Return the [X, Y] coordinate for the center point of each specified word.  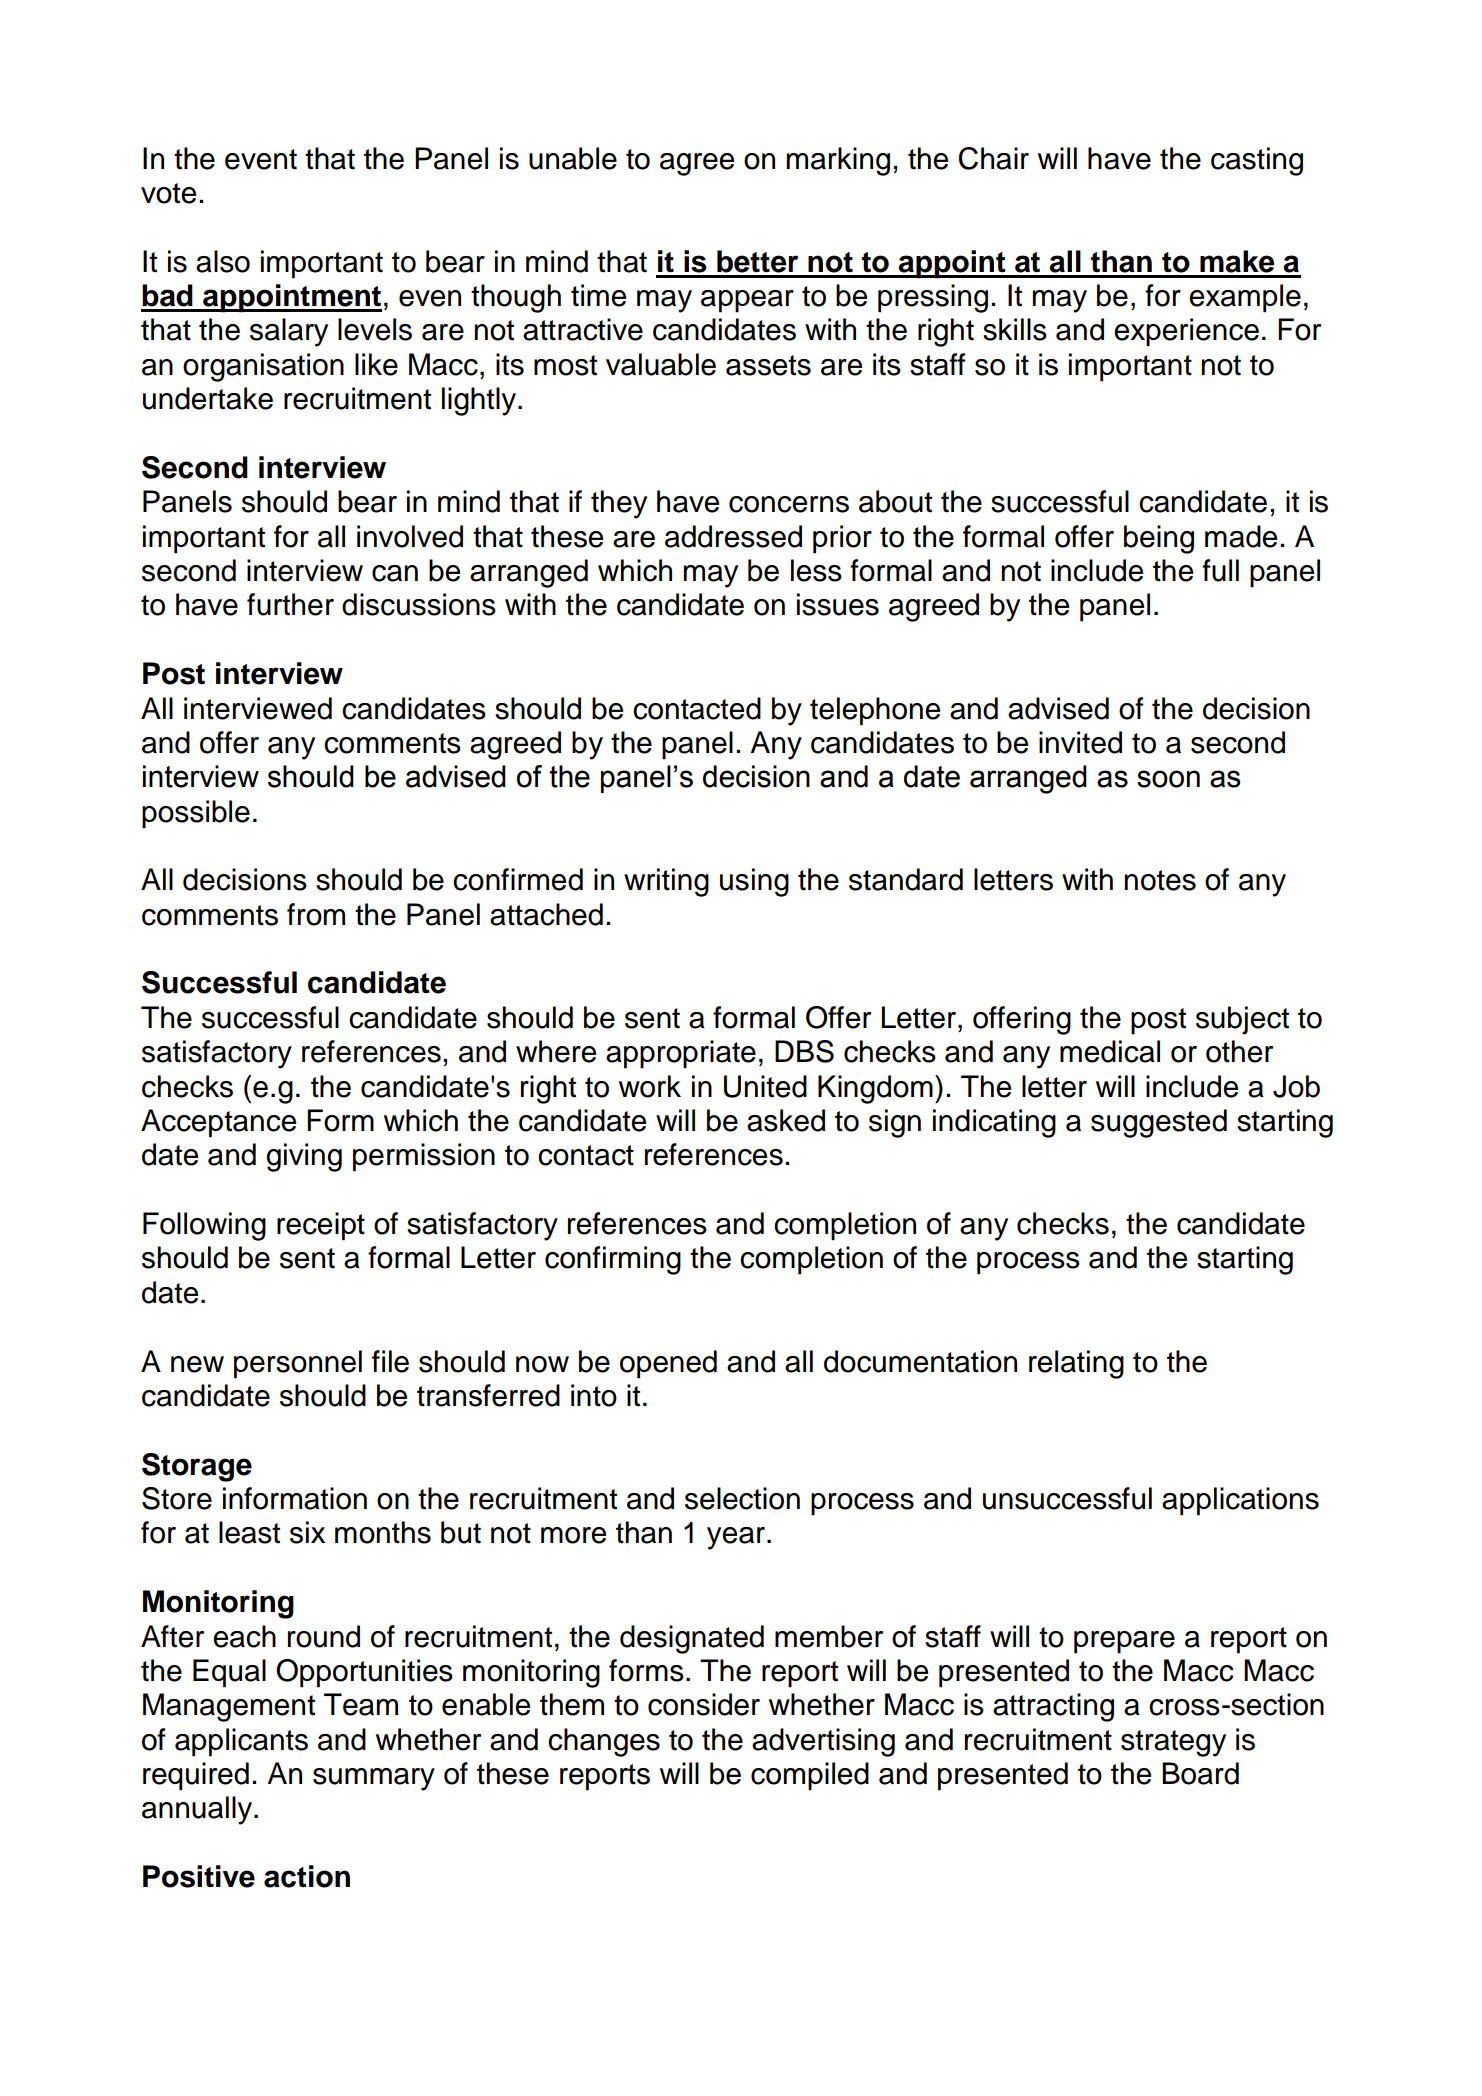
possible [196, 814]
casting [1257, 161]
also [223, 261]
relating [1076, 1364]
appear [747, 301]
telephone [875, 711]
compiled [810, 1776]
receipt [321, 1226]
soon [1168, 779]
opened [668, 1364]
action [307, 1876]
